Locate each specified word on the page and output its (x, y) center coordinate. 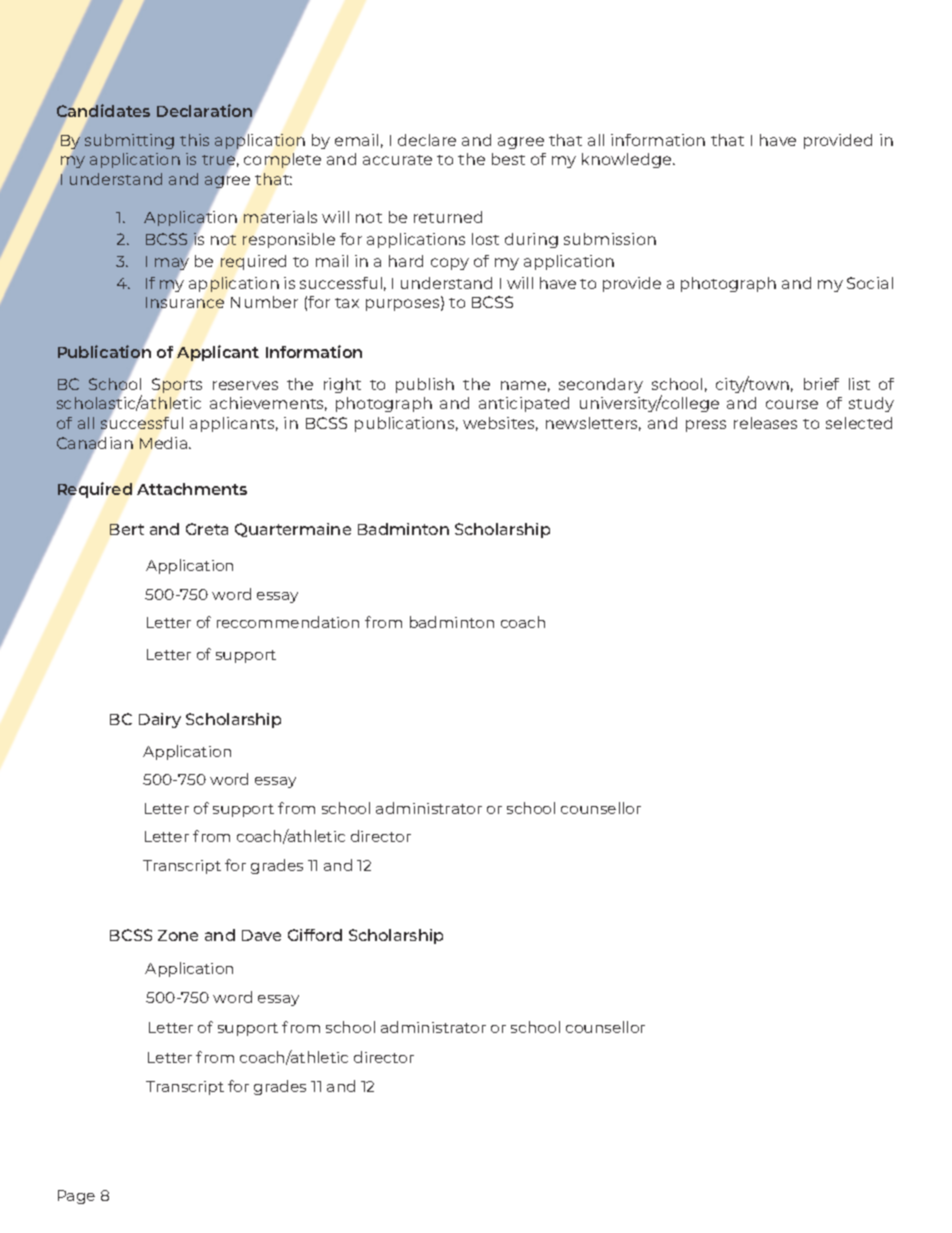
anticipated (524, 404)
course (792, 404)
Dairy (160, 720)
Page (76, 1197)
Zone (178, 935)
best (508, 159)
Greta (207, 529)
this (194, 140)
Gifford (315, 935)
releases (765, 423)
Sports (177, 385)
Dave (261, 935)
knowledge (628, 160)
